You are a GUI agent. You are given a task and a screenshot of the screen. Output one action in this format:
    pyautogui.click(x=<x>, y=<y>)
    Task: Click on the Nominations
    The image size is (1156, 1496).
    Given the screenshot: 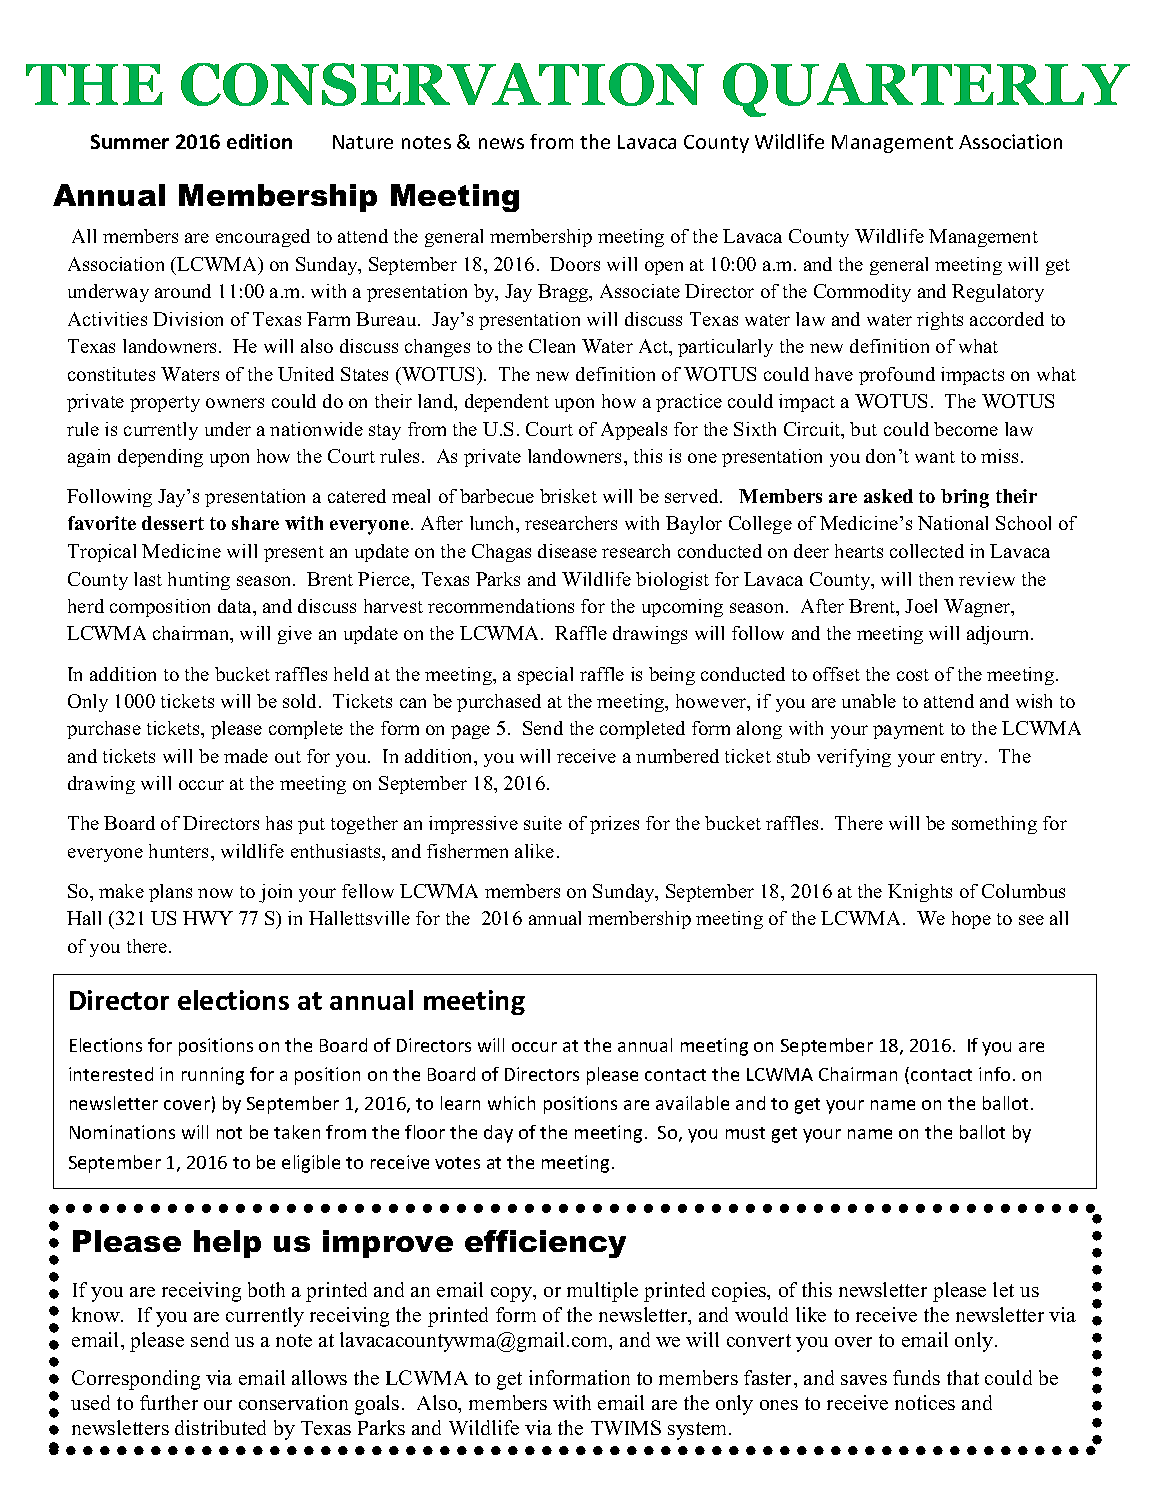 What is the action you would take?
    pyautogui.click(x=122, y=1132)
